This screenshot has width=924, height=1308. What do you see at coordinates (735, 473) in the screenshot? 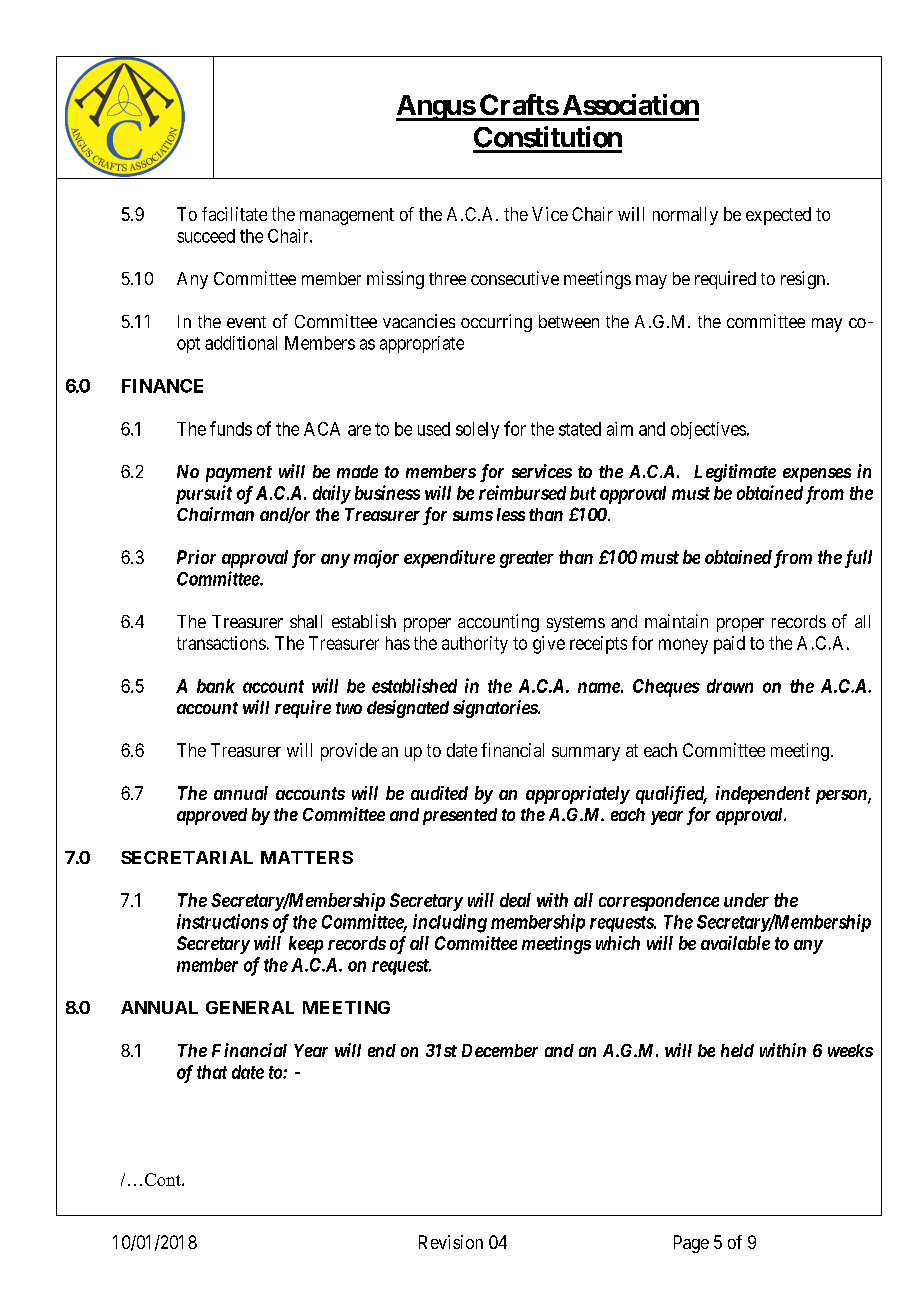
I see `Legitimate` at bounding box center [735, 473].
